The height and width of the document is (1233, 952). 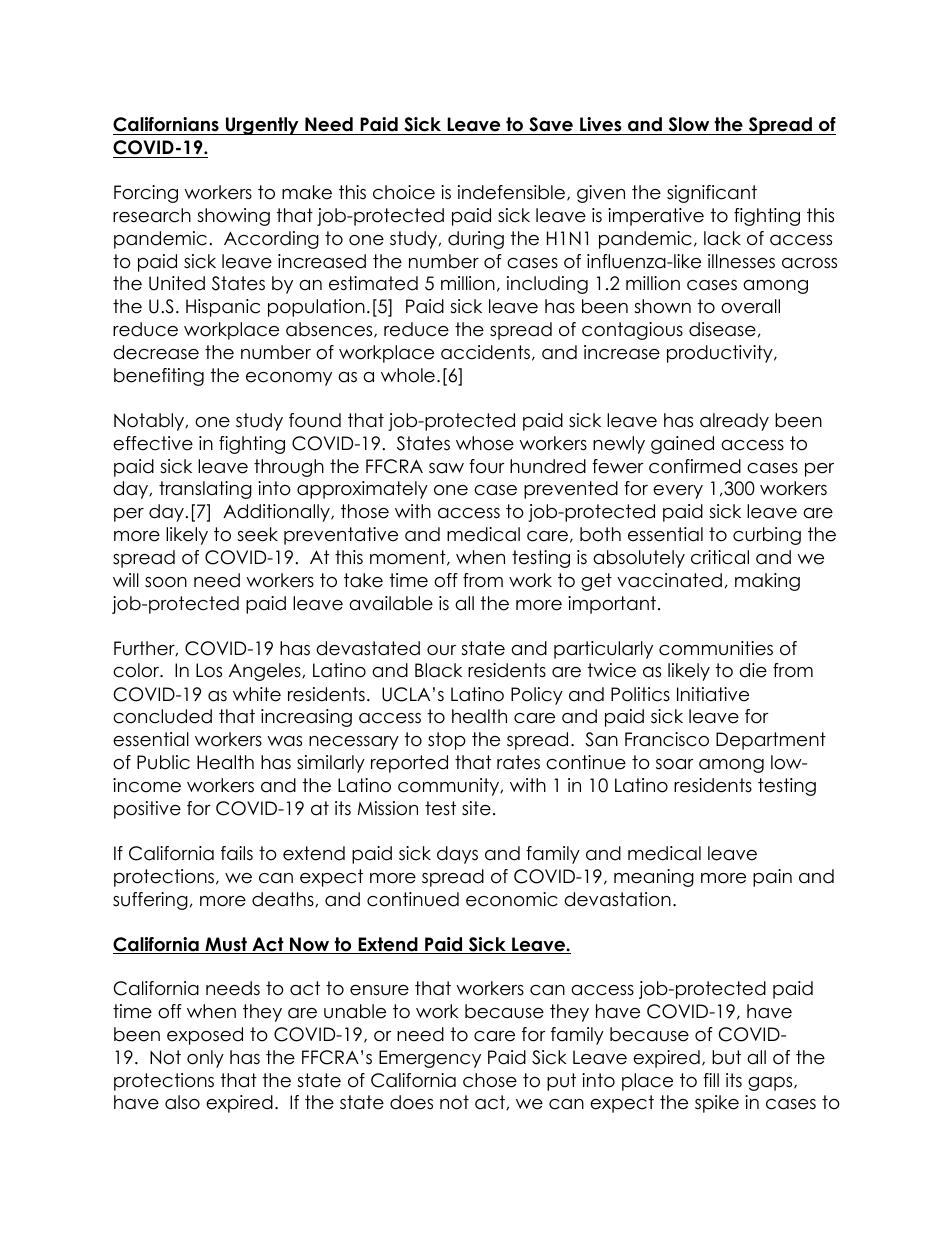 I want to click on Urgently, so click(x=262, y=126).
